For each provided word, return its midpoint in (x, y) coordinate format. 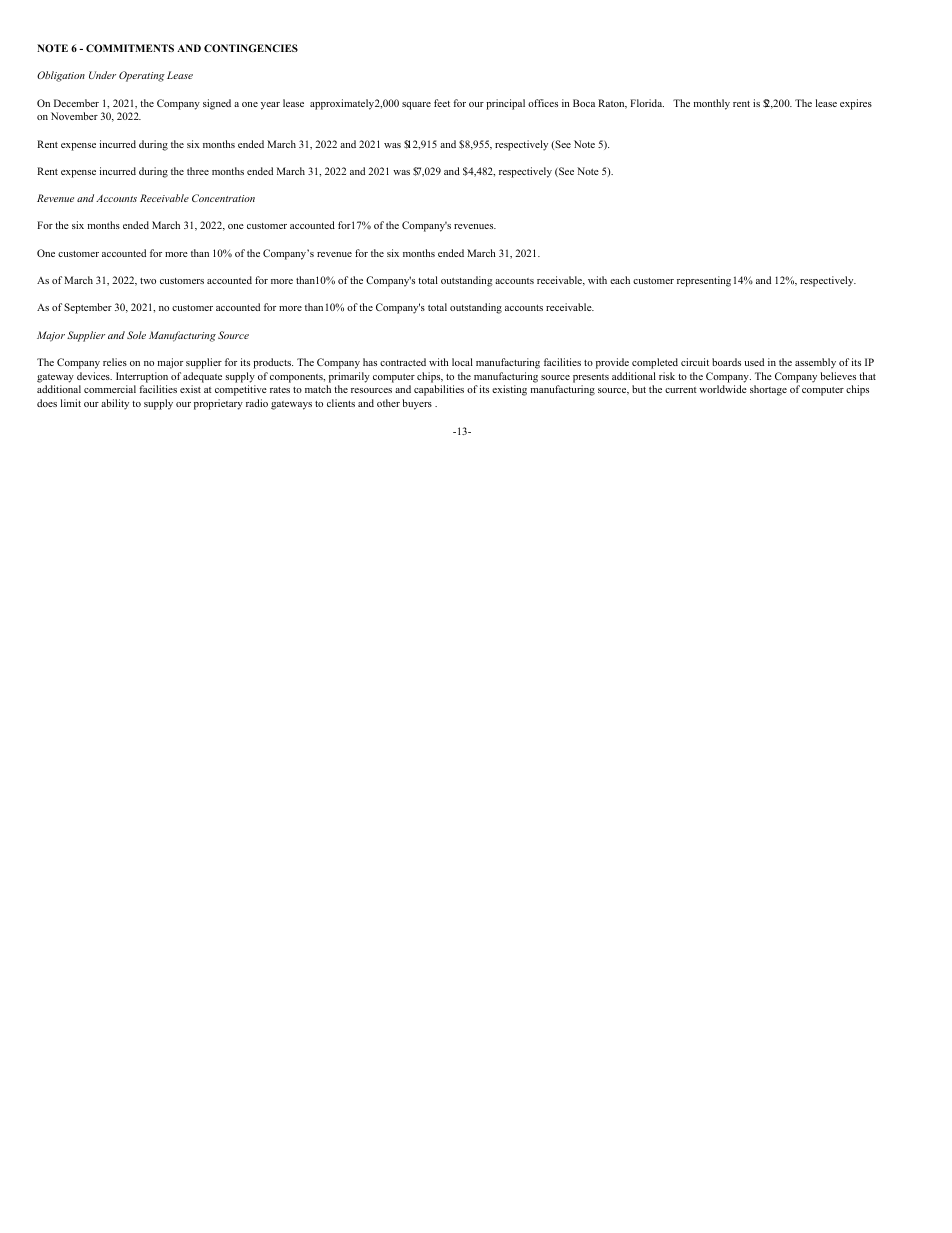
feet (442, 103)
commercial (110, 389)
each (620, 280)
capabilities (439, 390)
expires (856, 104)
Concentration (223, 198)
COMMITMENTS (130, 48)
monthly (712, 104)
